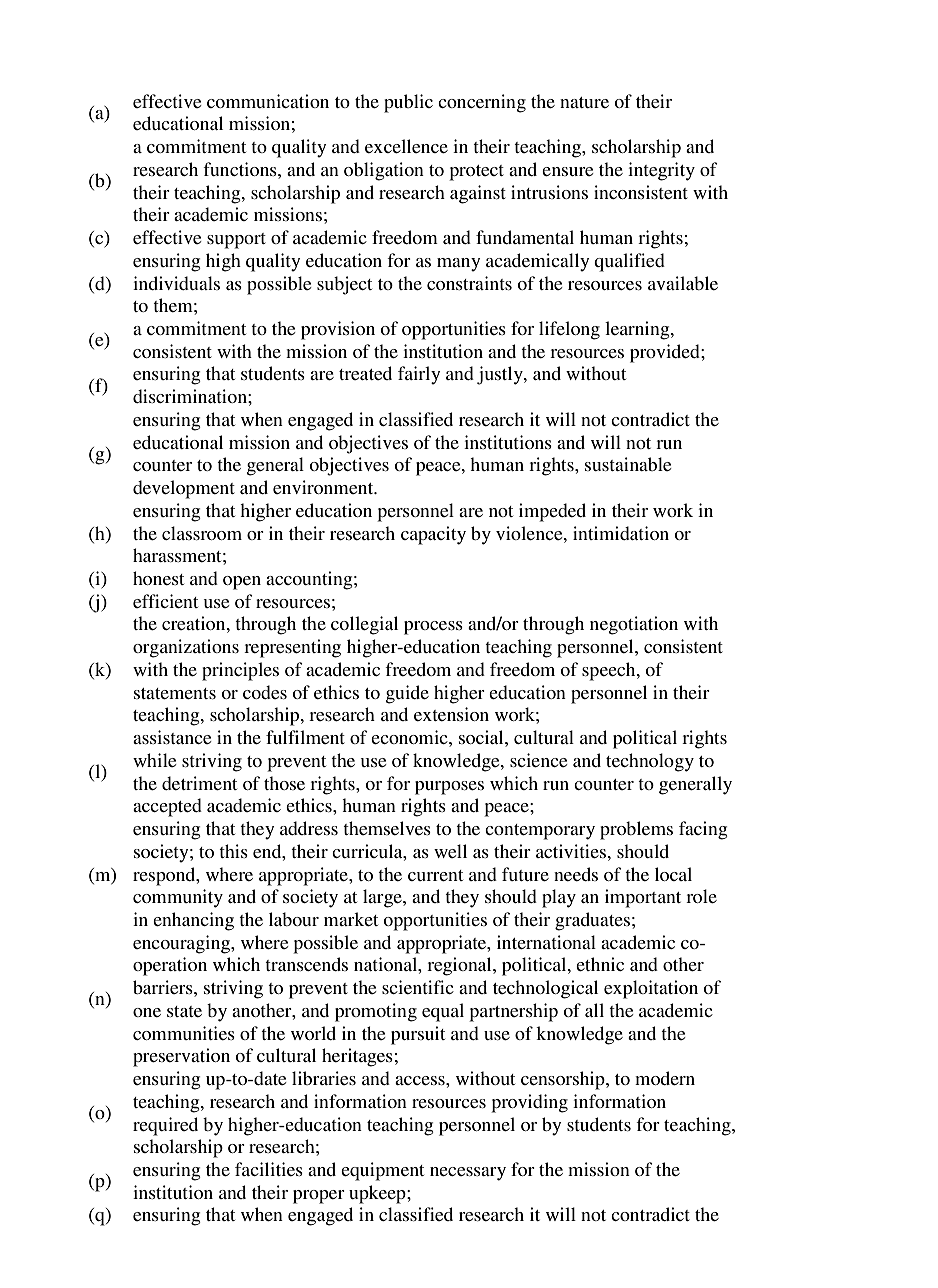  I want to click on communication, so click(268, 101).
